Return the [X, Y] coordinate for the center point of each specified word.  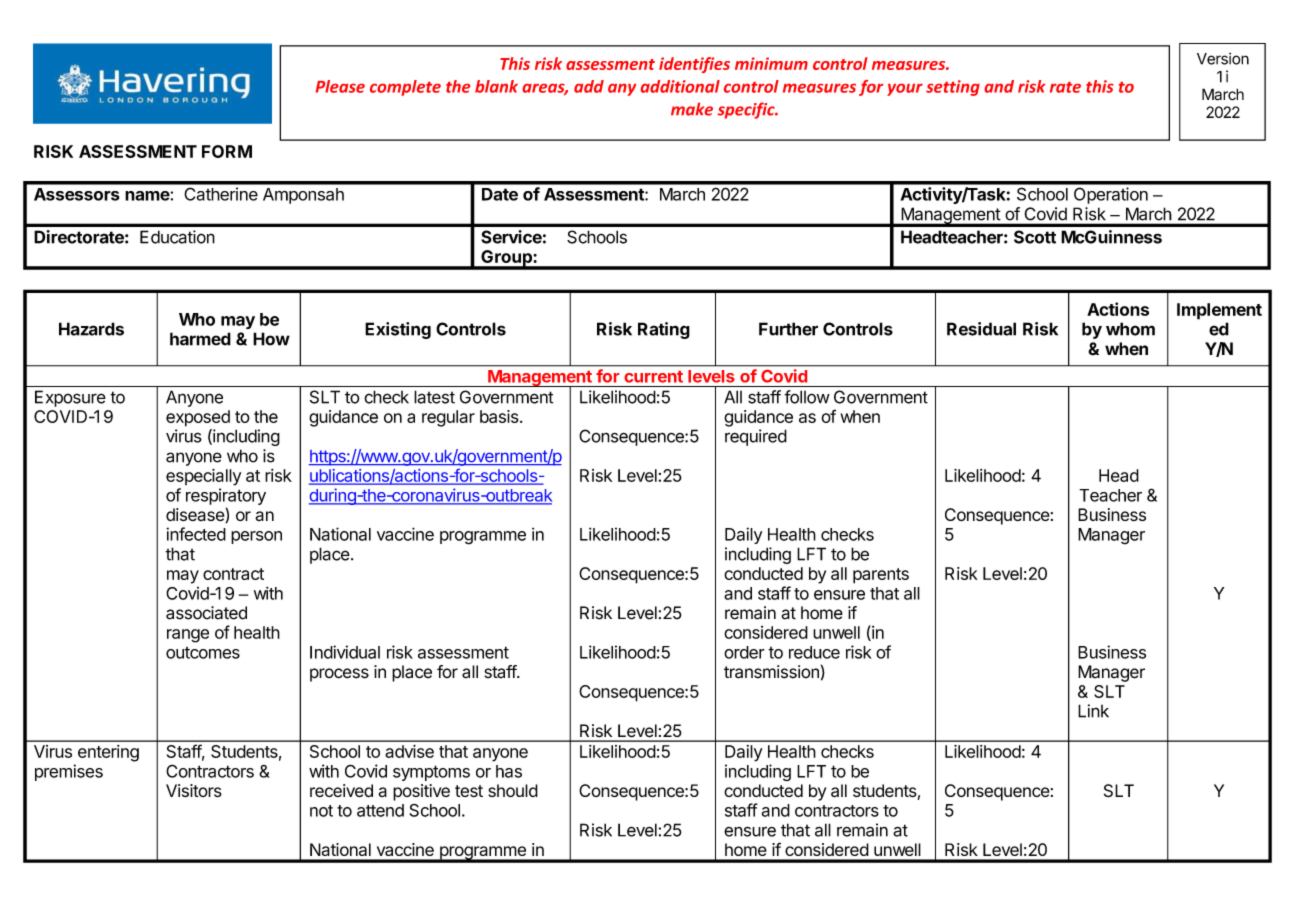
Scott [1035, 237]
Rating [664, 330]
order [744, 652]
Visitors [194, 791]
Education [177, 237]
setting [953, 88]
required [756, 437]
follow [807, 397]
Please [340, 86]
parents [881, 576]
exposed [198, 418]
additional [680, 86]
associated [206, 613]
